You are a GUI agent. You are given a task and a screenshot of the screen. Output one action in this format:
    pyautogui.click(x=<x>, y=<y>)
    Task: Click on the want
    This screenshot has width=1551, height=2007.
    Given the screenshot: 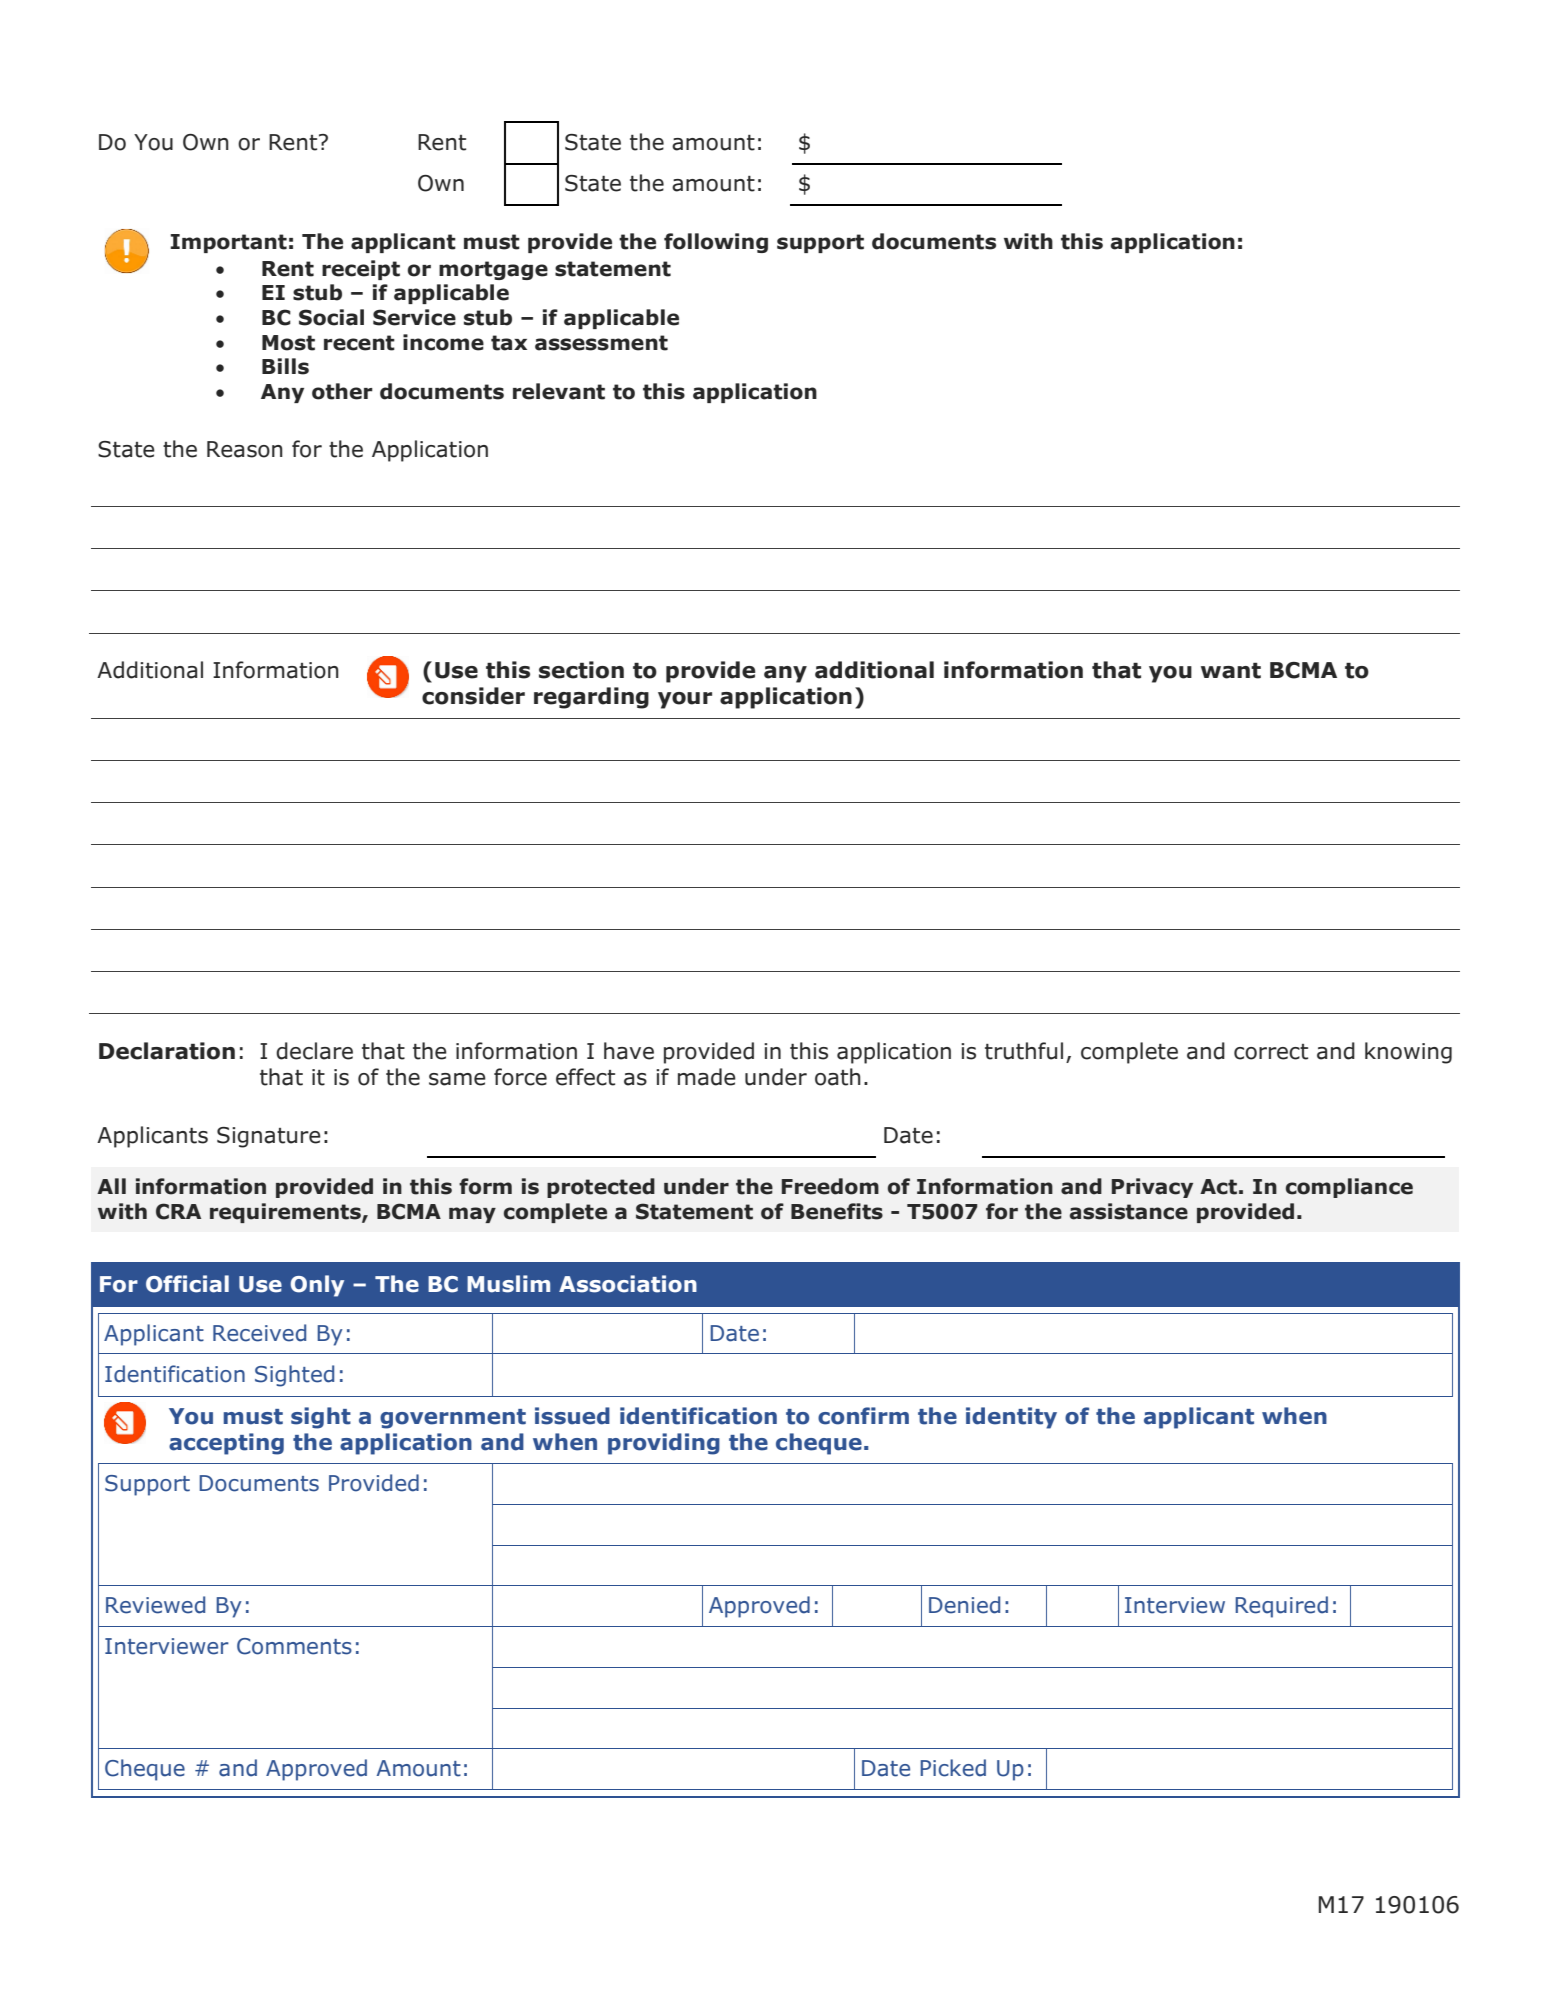 What is the action you would take?
    pyautogui.click(x=1231, y=671)
